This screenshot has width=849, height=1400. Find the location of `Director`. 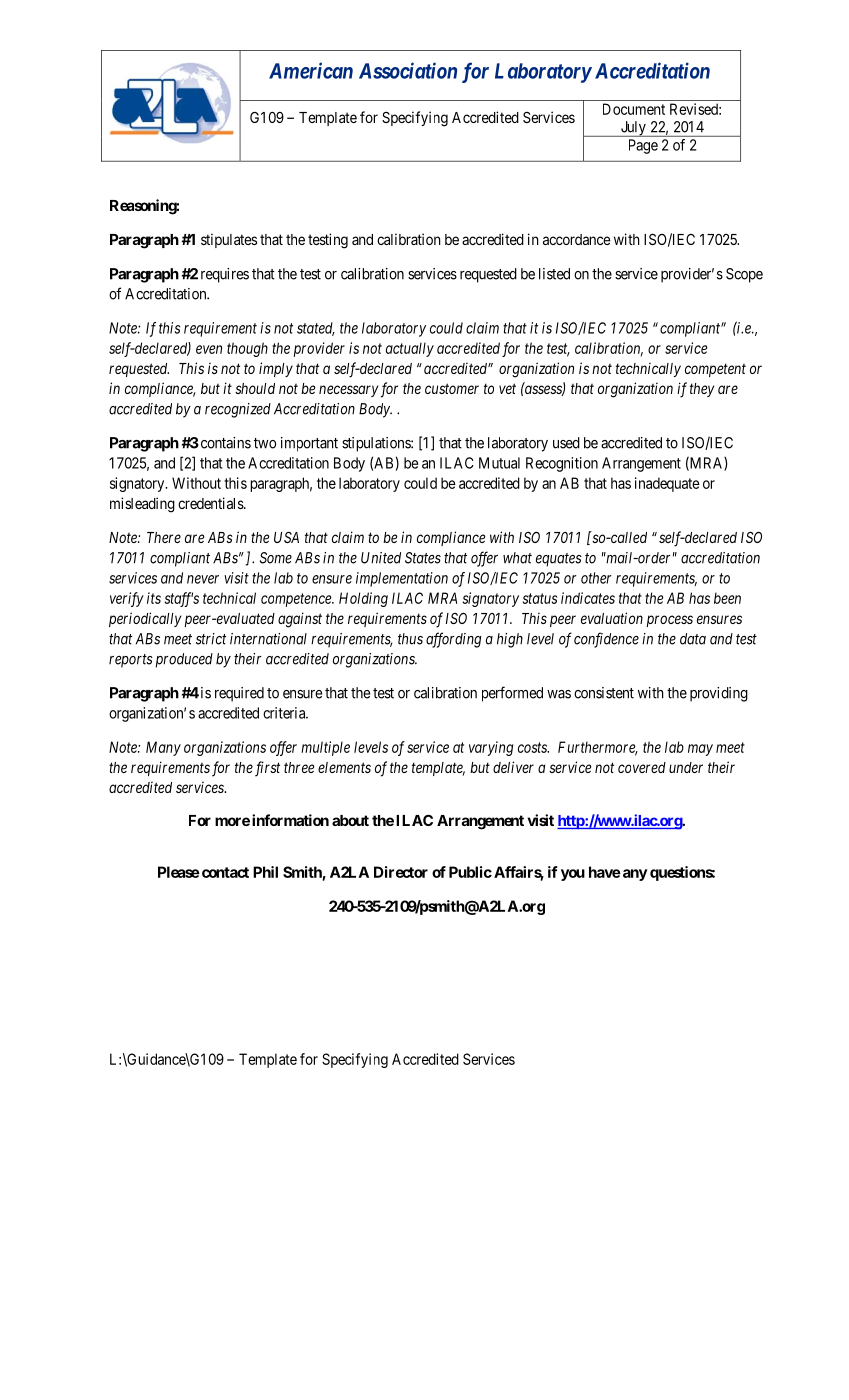

Director is located at coordinates (401, 872).
